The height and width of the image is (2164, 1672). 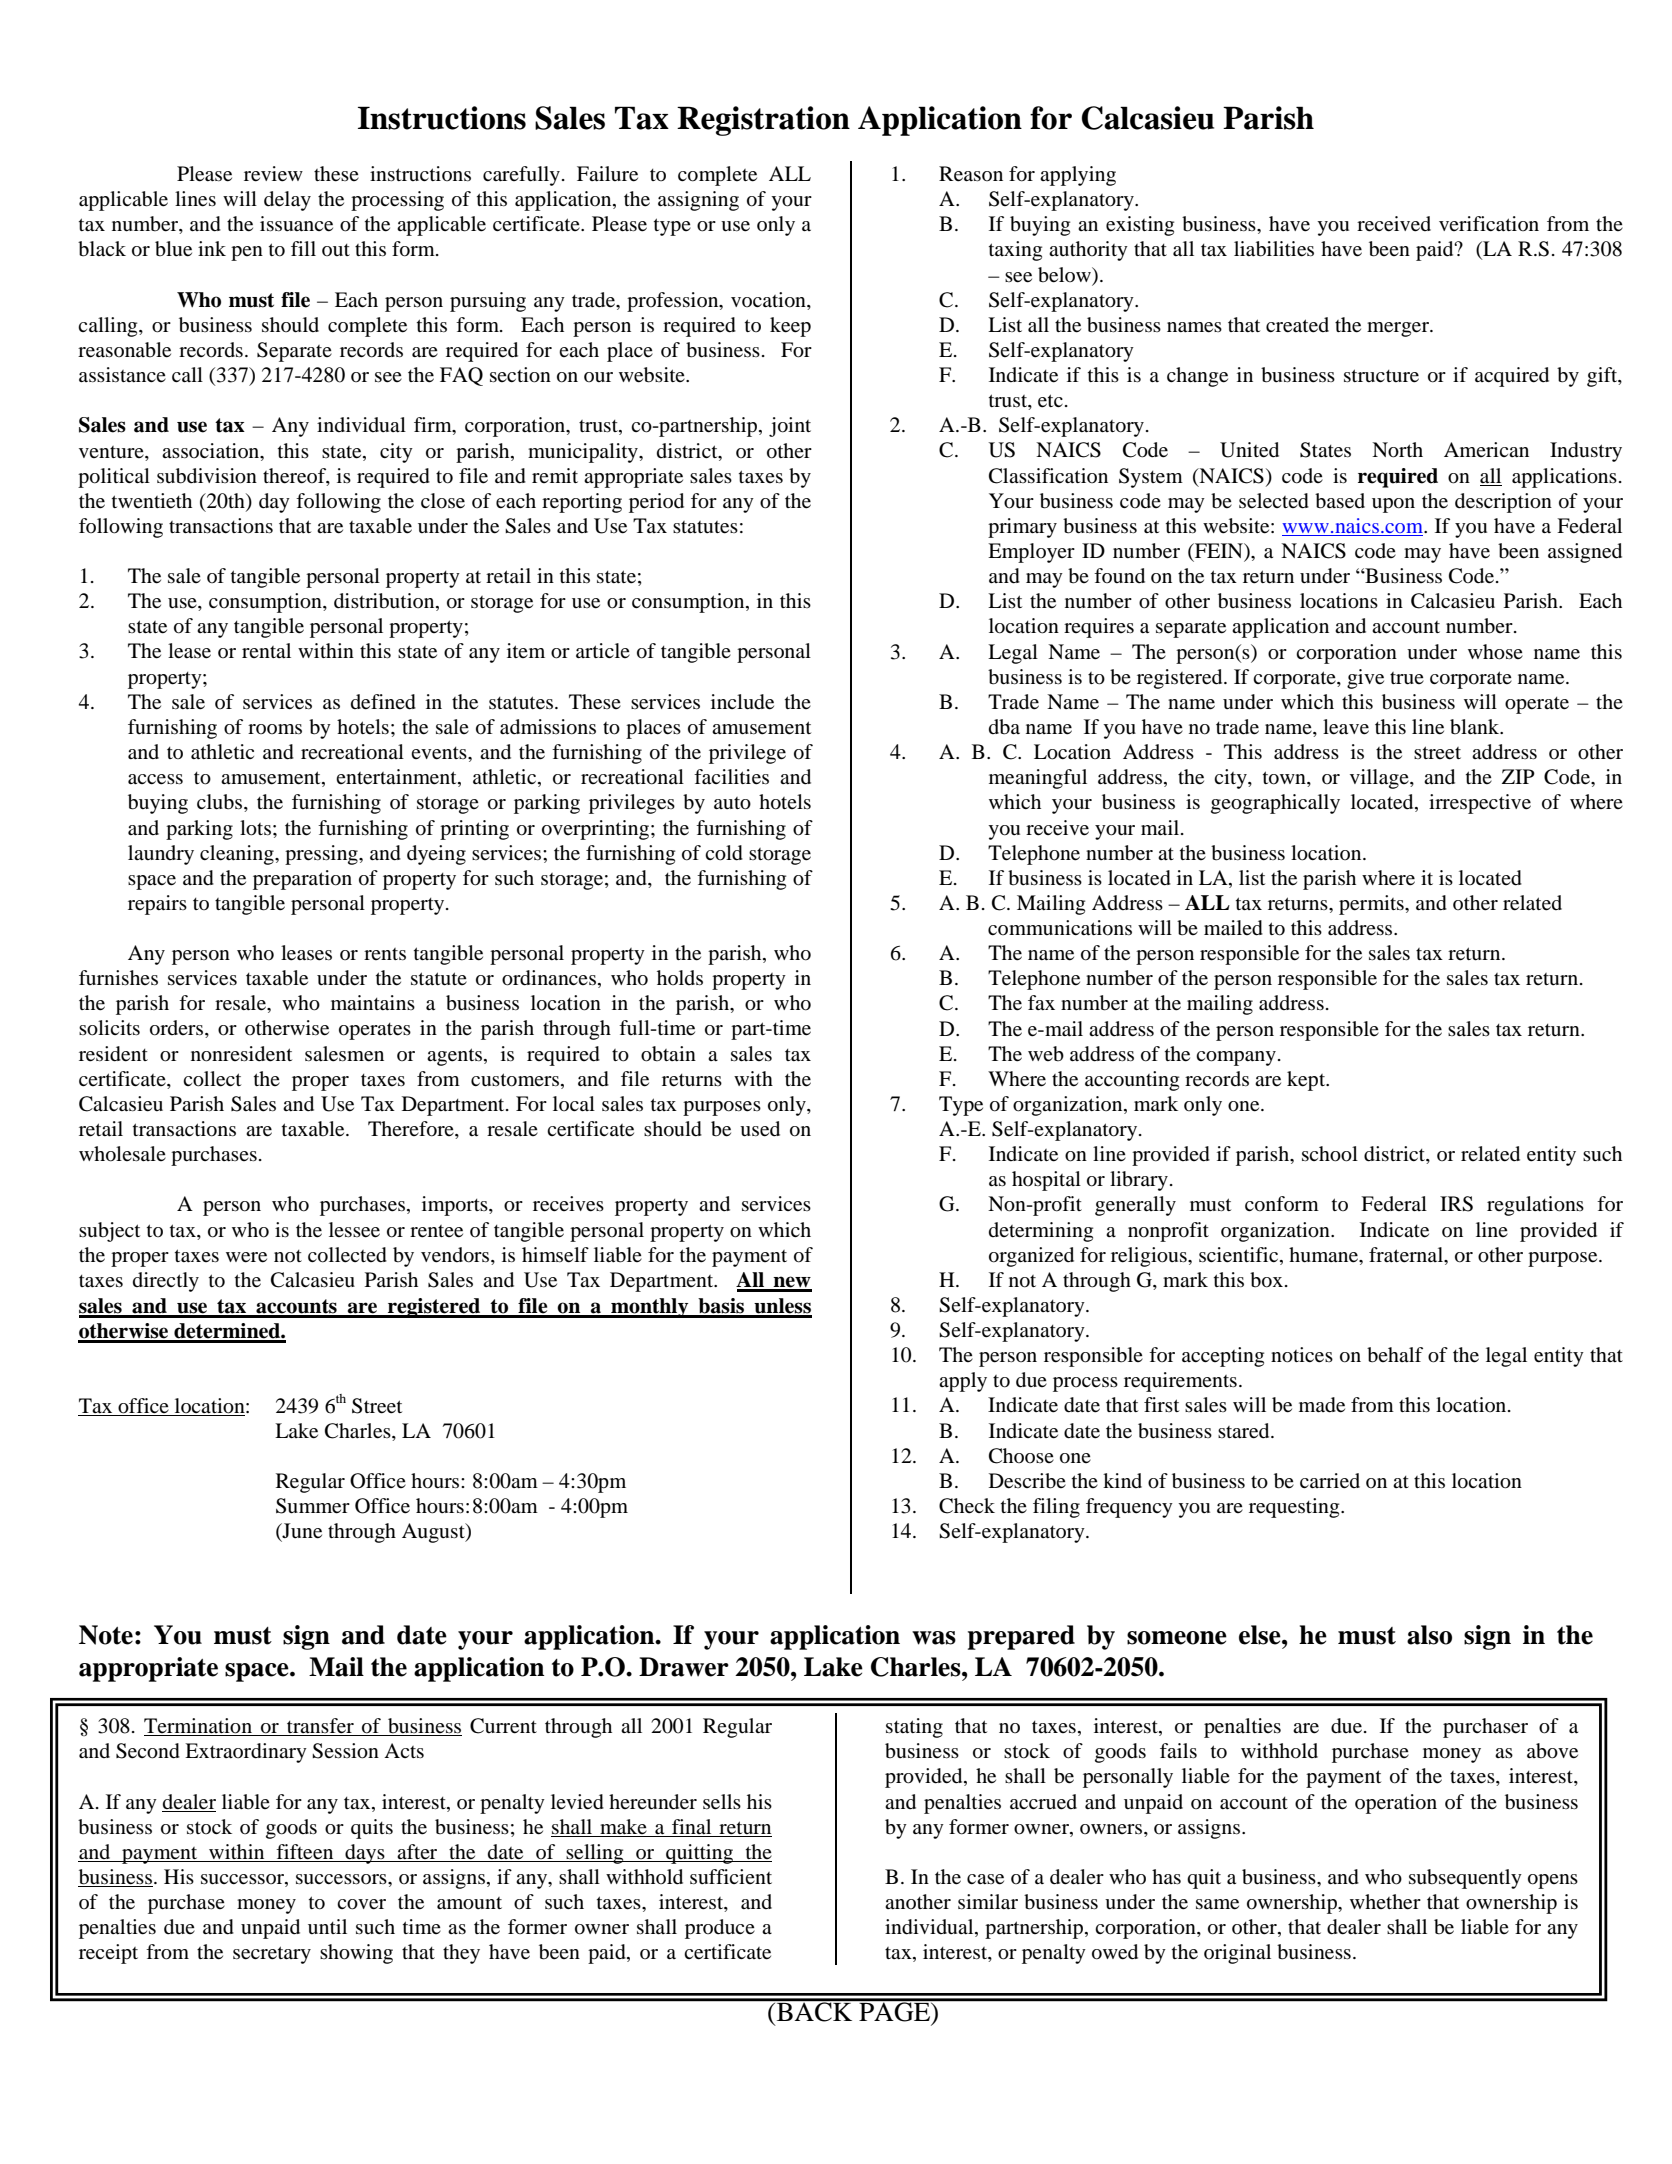 What do you see at coordinates (327, 1926) in the image?
I see `until` at bounding box center [327, 1926].
